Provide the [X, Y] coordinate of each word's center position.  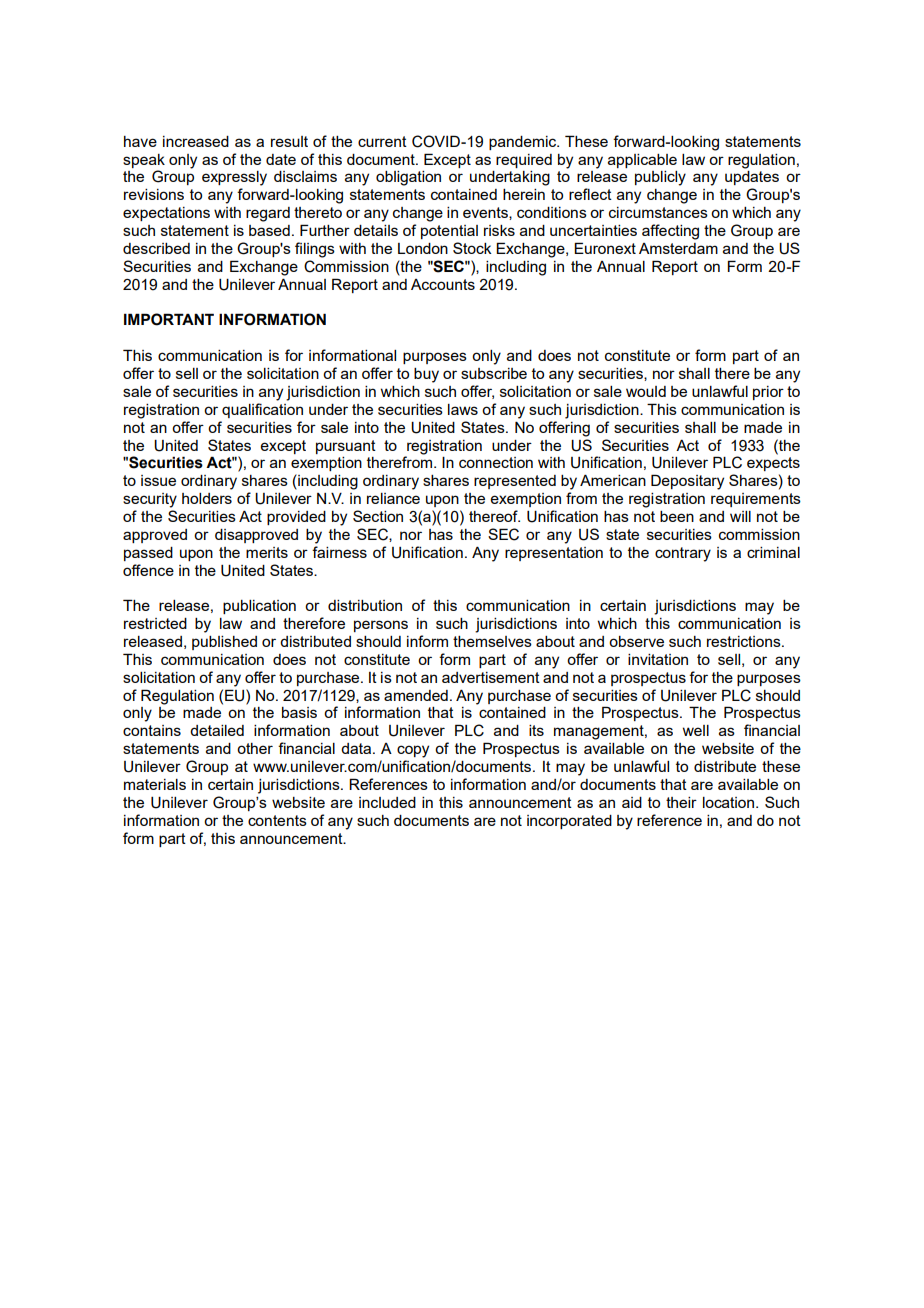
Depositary [687, 482]
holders [207, 498]
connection [496, 462]
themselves [492, 641]
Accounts [443, 284]
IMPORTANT [169, 319]
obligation [408, 178]
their [681, 802]
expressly [234, 178]
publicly [660, 178]
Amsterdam [678, 248]
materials [155, 784]
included [387, 802]
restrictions [745, 641]
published [224, 643]
